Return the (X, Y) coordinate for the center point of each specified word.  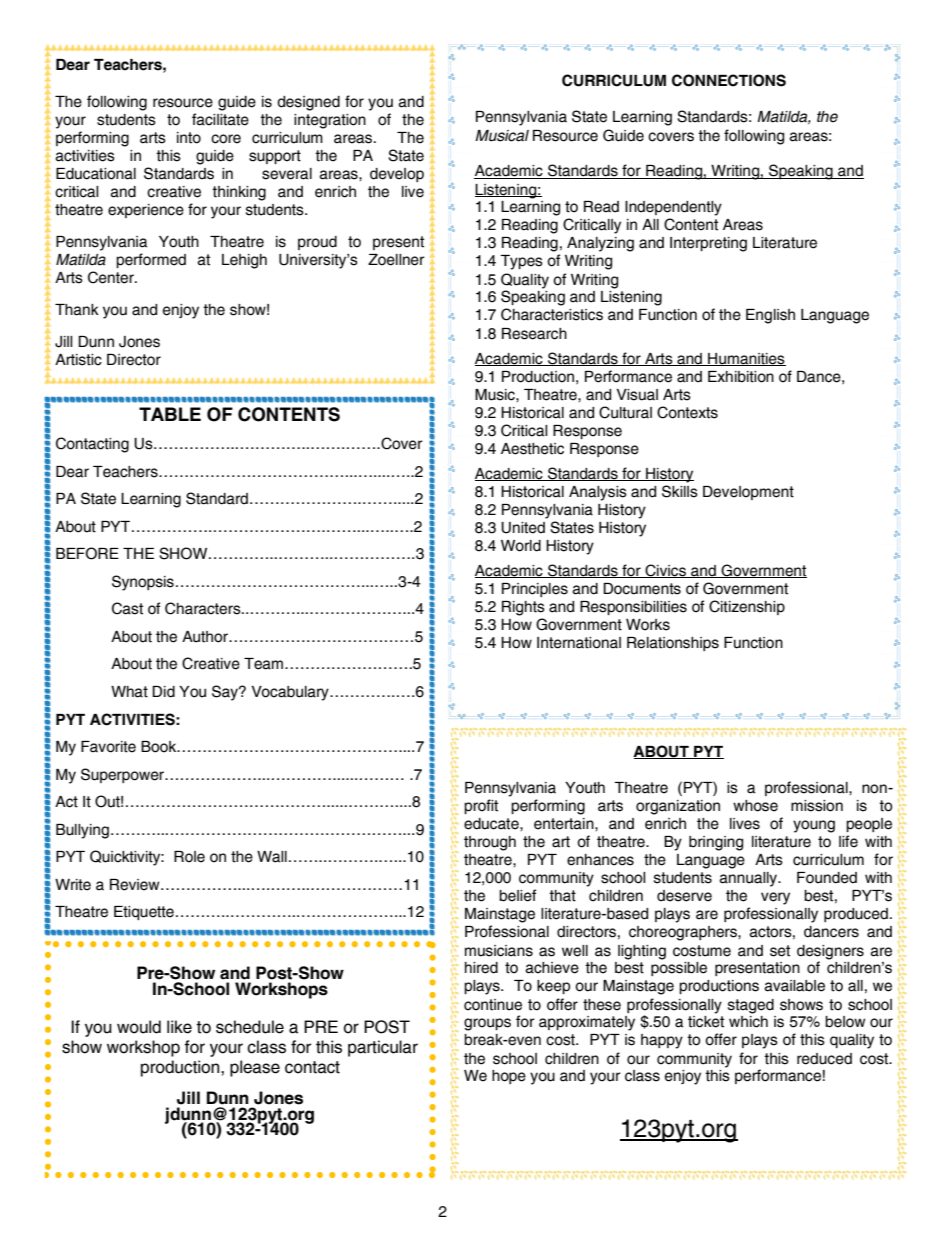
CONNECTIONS (729, 80)
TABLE (170, 414)
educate (492, 824)
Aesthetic (532, 449)
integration (330, 121)
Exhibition (741, 377)
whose (755, 806)
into (189, 138)
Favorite (108, 747)
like (179, 1027)
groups (487, 1024)
